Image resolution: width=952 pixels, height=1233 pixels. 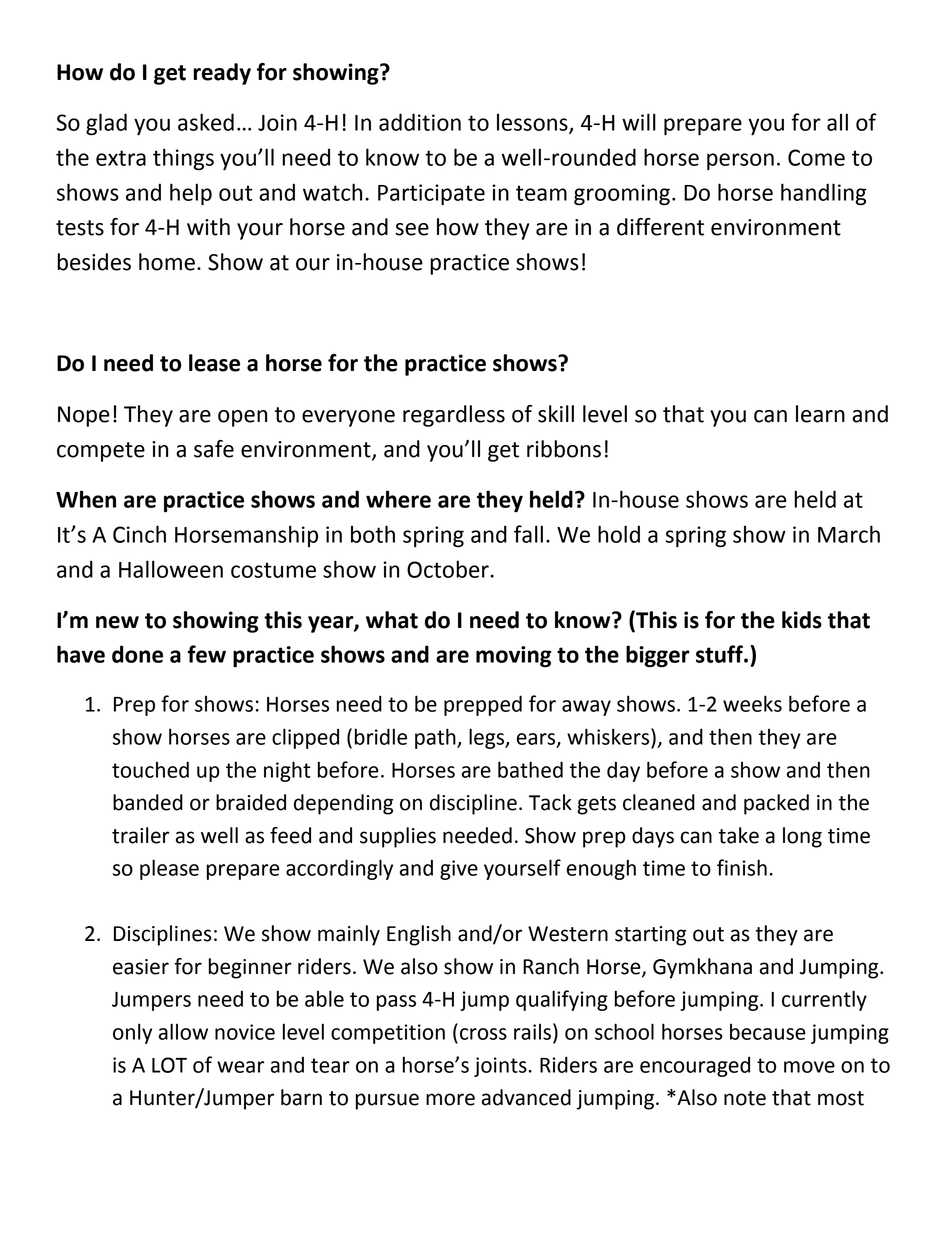 I want to click on more, so click(x=450, y=1099).
